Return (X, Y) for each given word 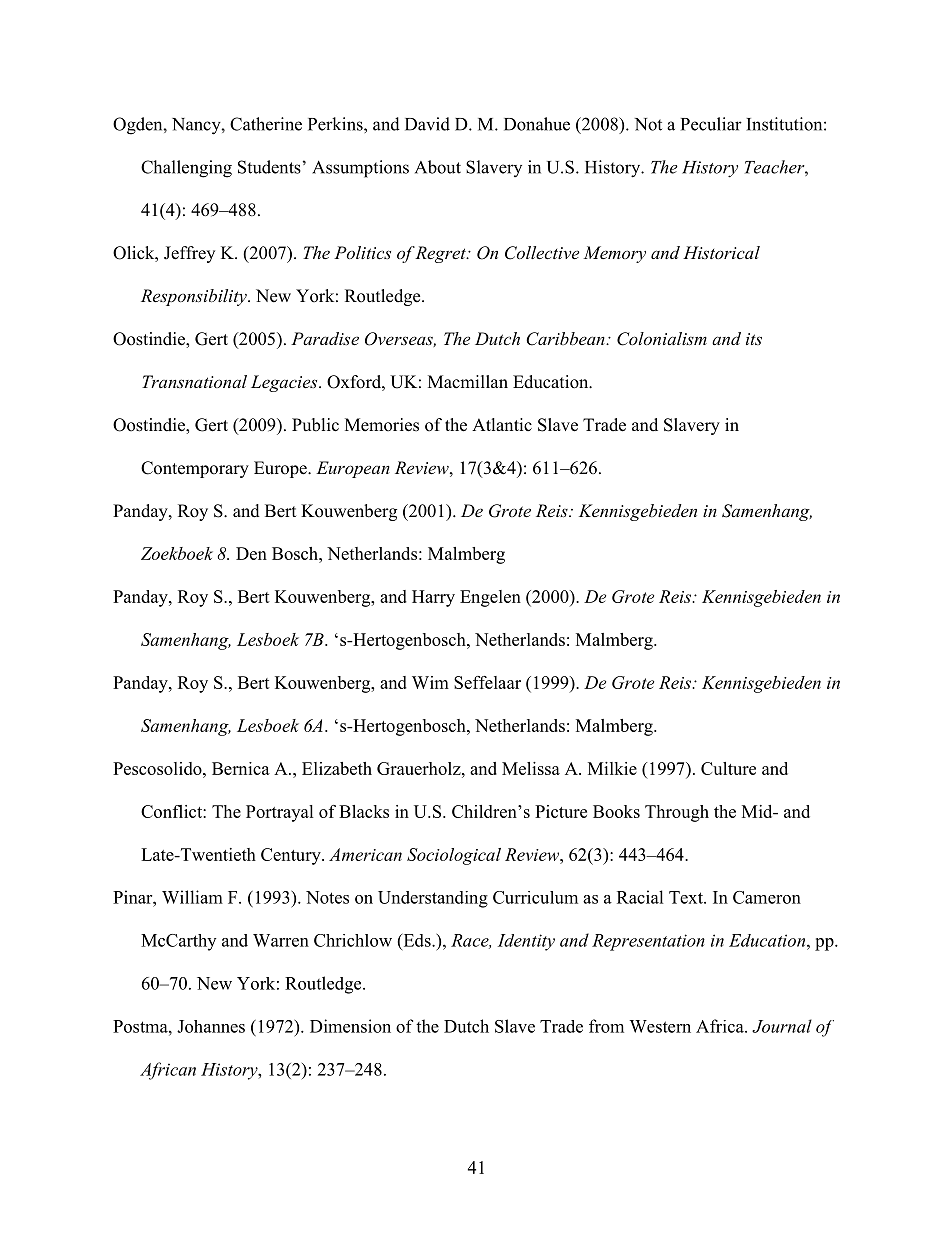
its (754, 339)
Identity (526, 942)
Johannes (211, 1026)
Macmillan (468, 381)
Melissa (531, 768)
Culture (728, 768)
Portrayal (280, 813)
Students (269, 167)
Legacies (285, 383)
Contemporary (195, 469)
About (438, 167)
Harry (433, 598)
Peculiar (711, 124)
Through (677, 813)
